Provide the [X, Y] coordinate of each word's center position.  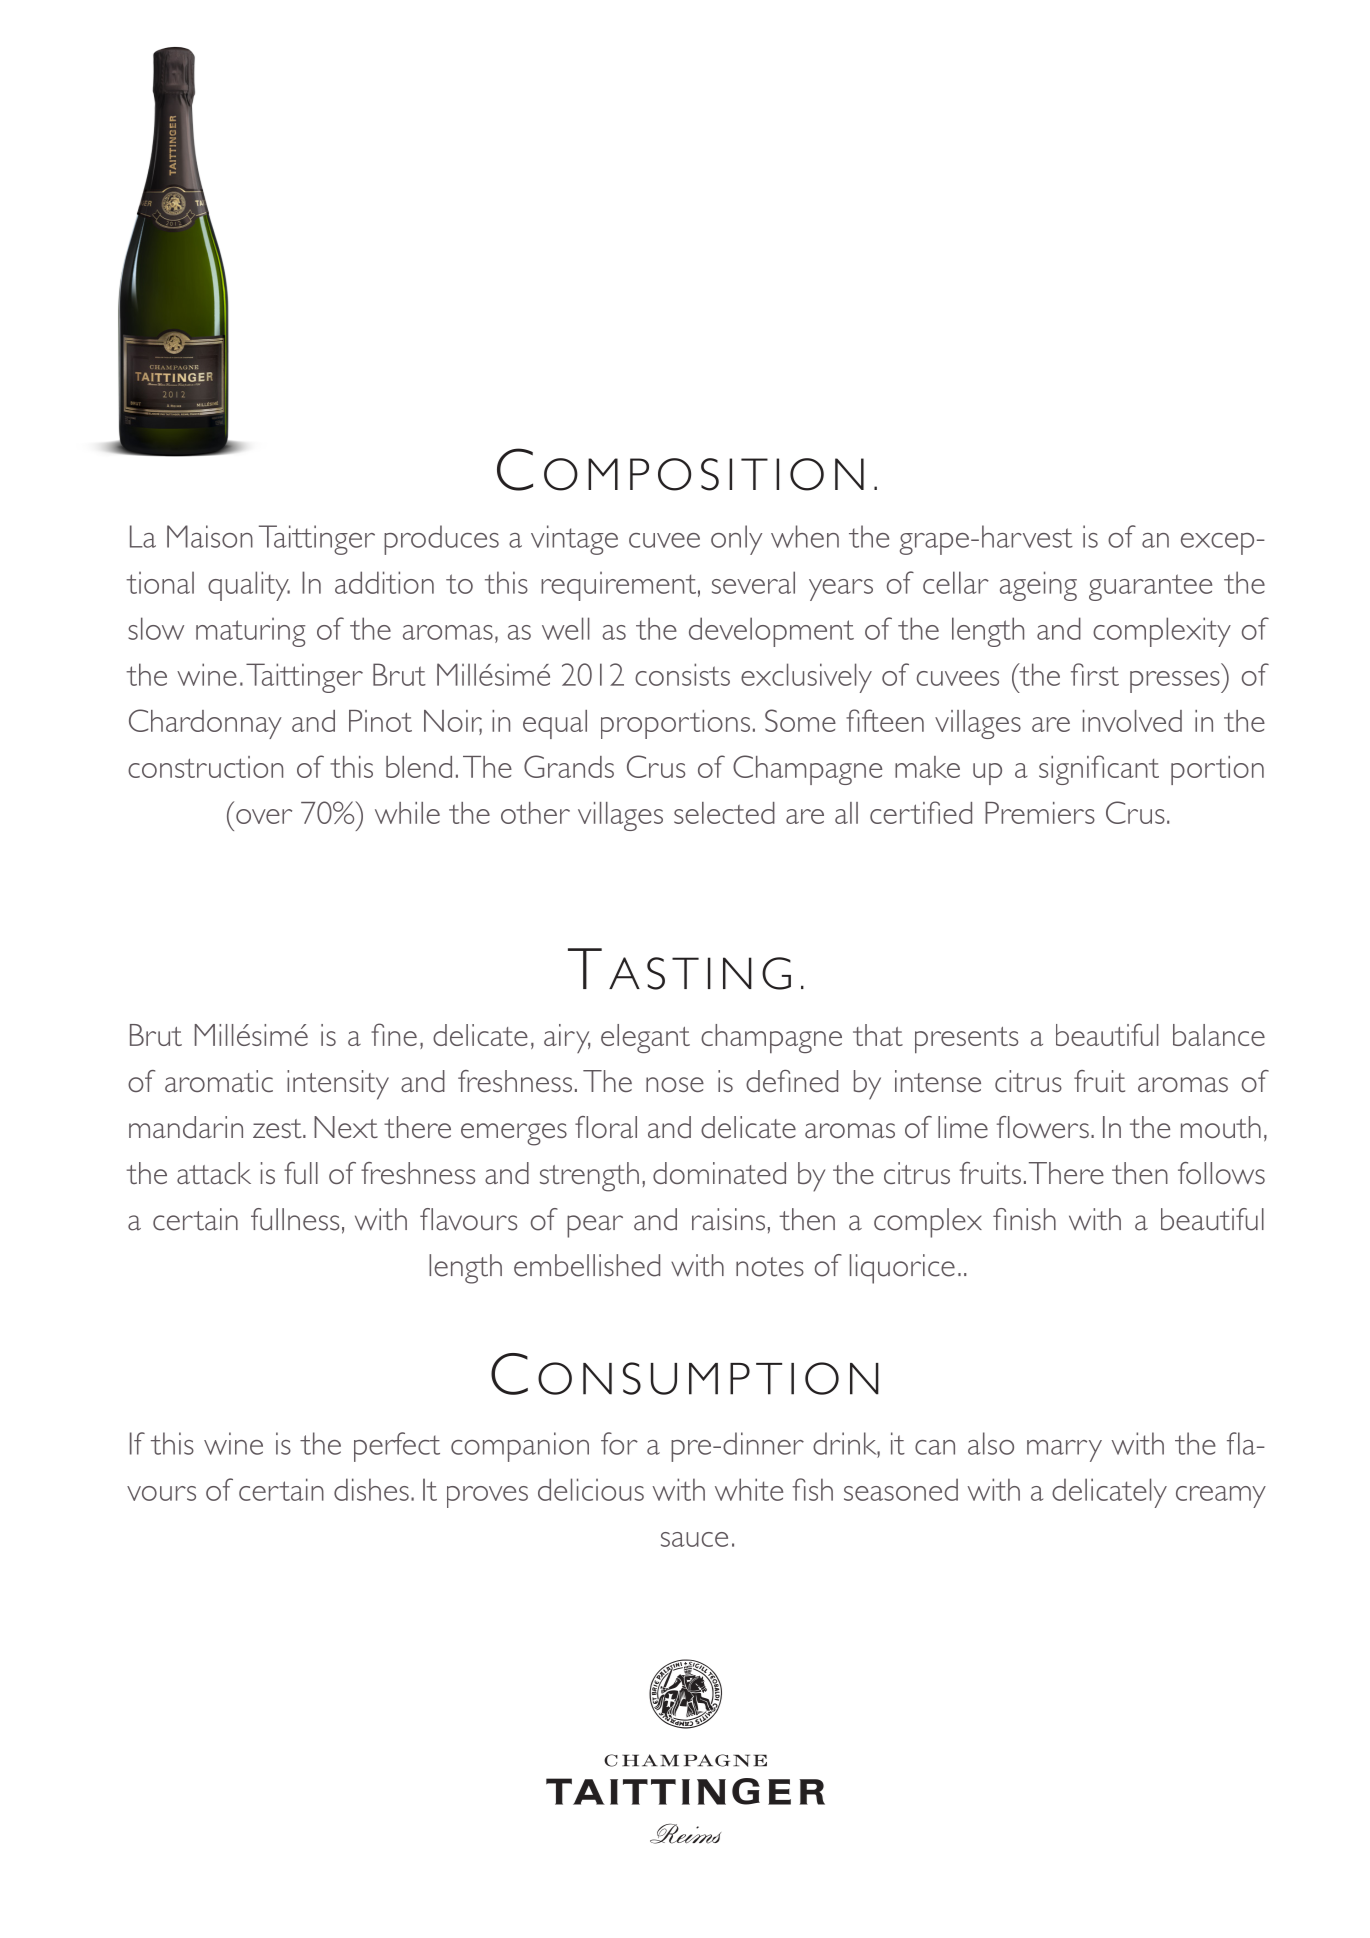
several [753, 582]
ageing [1038, 586]
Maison [210, 536]
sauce [694, 1539]
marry [1064, 1451]
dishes [371, 1489]
